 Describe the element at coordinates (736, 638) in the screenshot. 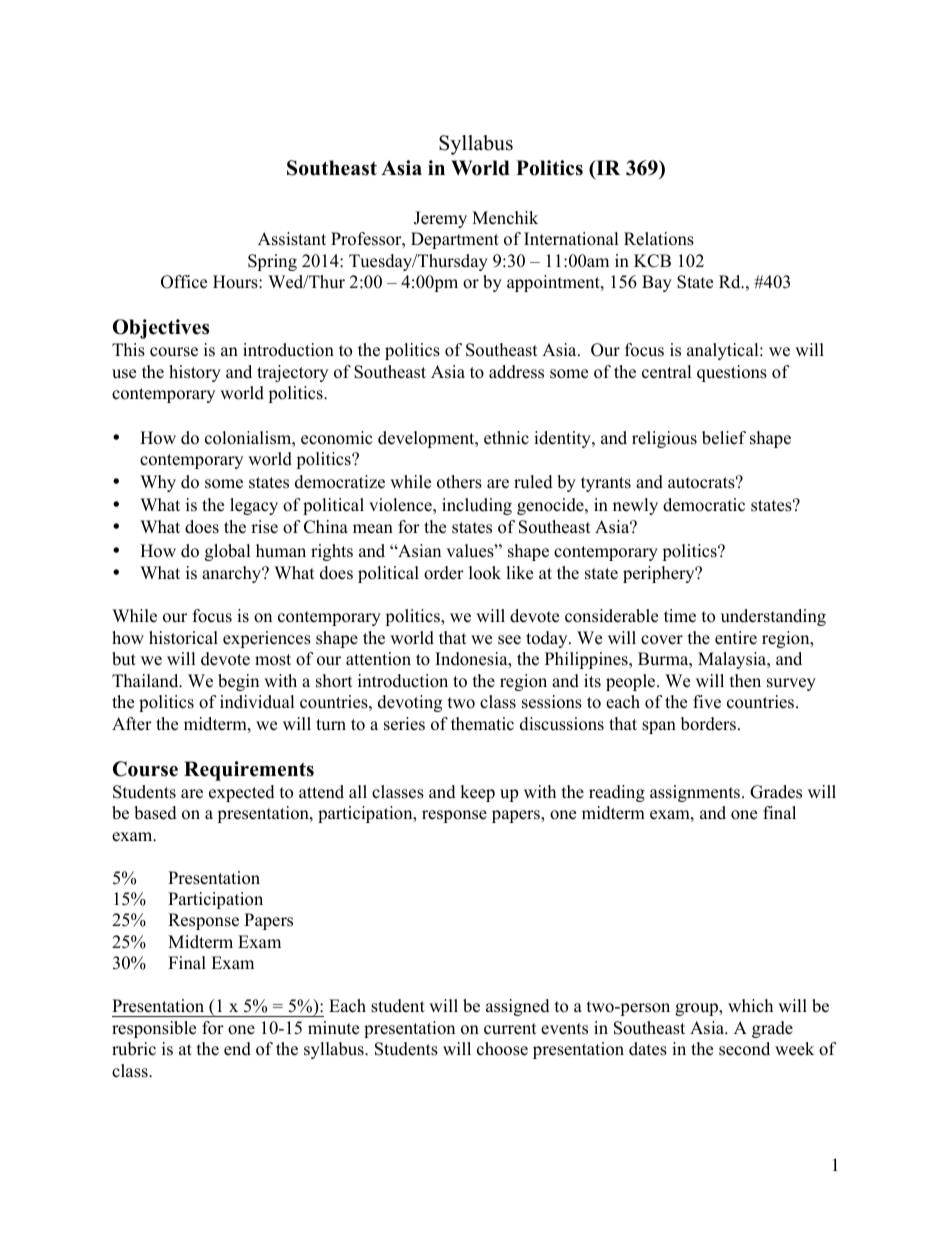

I see `entire` at that location.
